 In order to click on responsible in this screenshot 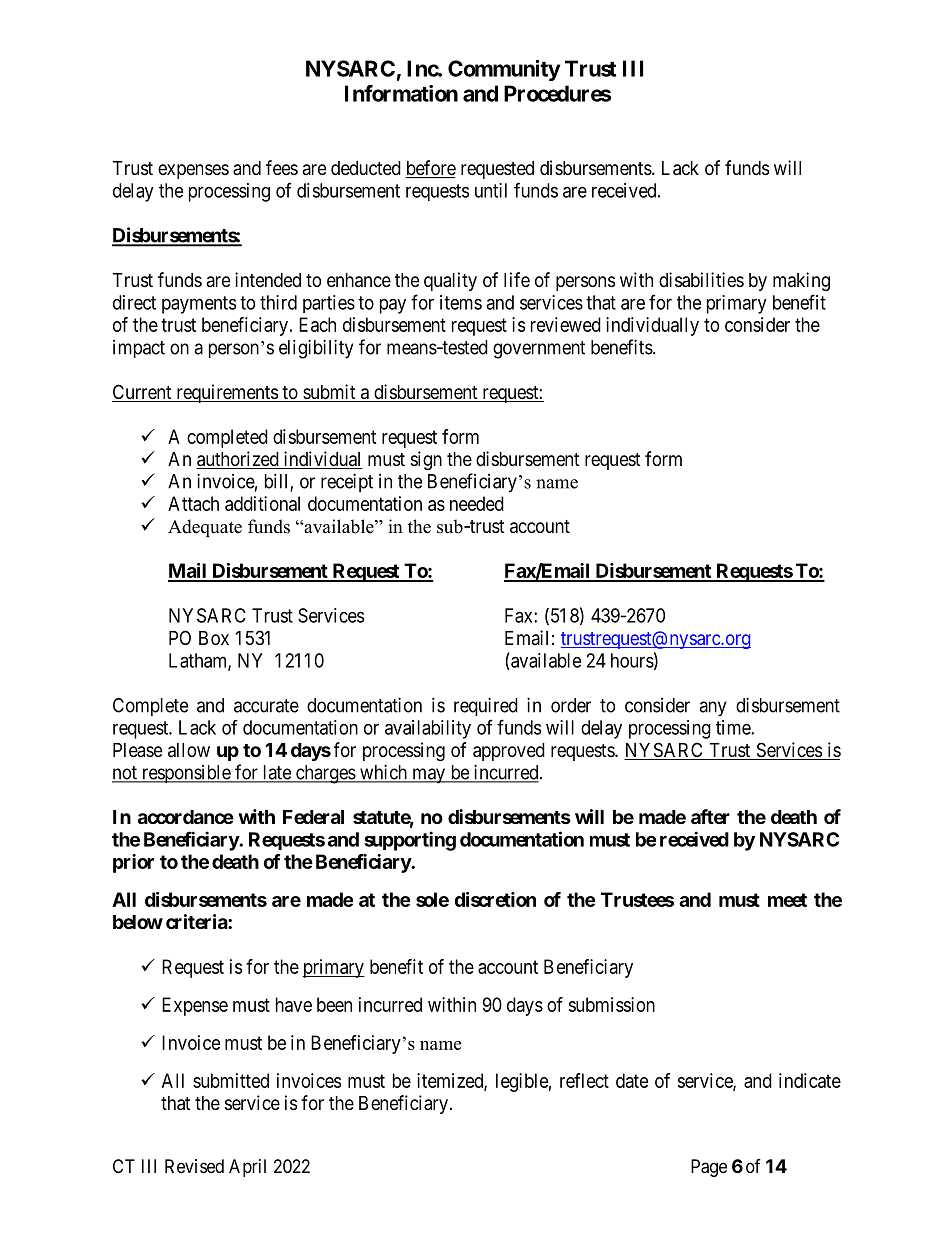, I will do `click(185, 774)`.
